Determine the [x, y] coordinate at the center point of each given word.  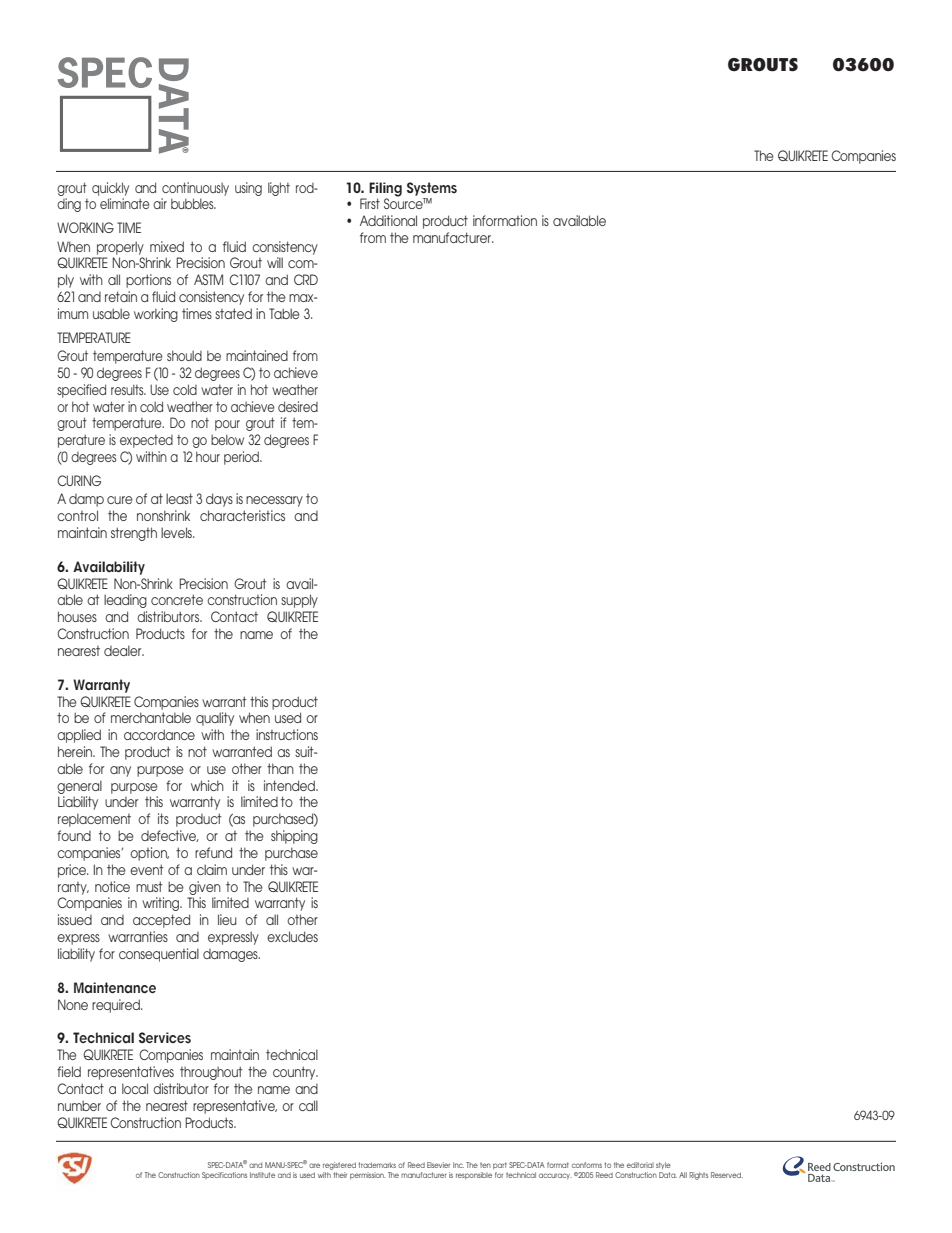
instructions [287, 734]
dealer [124, 650]
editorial [640, 1165]
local [135, 1088]
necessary [274, 501]
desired [298, 406]
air [160, 203]
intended [290, 785]
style [663, 1165]
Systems [432, 189]
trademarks [377, 1165]
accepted [161, 921]
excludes [292, 936]
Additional [388, 220]
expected [146, 441]
